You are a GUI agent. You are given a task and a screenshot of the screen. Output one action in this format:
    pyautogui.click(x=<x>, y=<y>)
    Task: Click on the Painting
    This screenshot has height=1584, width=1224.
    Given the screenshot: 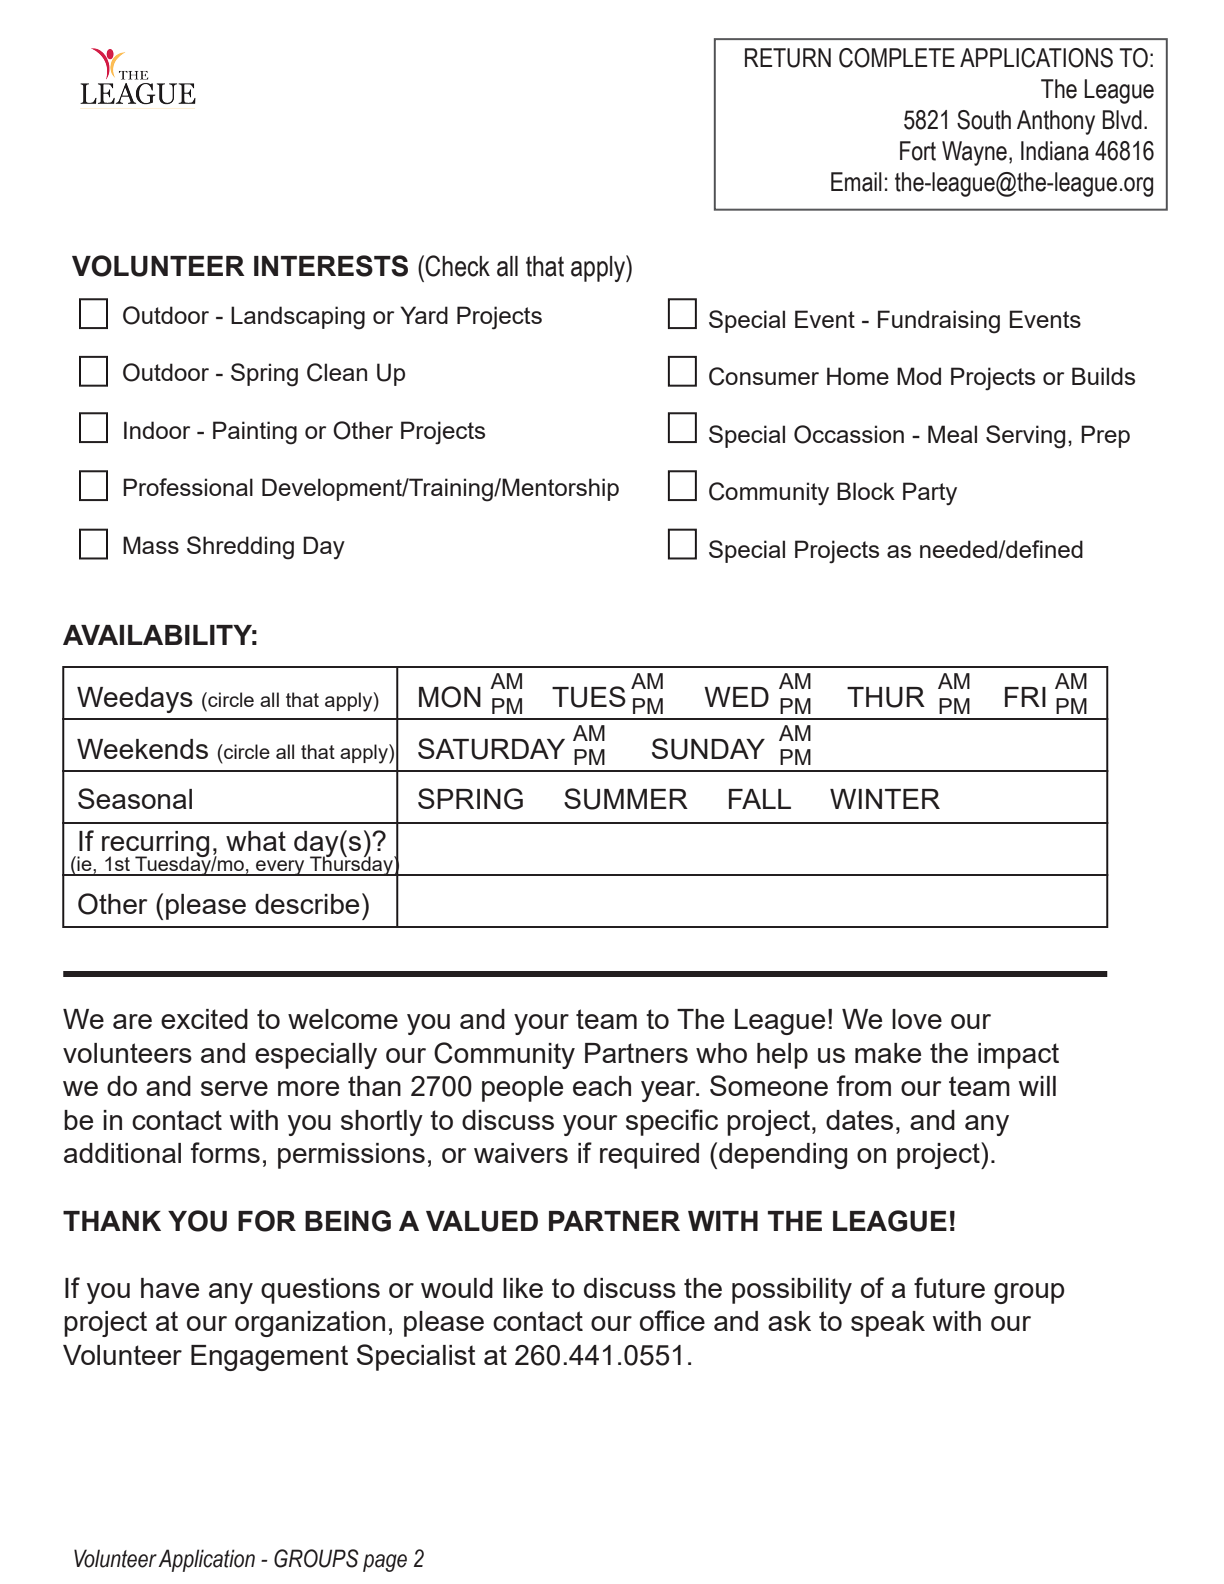 What is the action you would take?
    pyautogui.click(x=255, y=433)
